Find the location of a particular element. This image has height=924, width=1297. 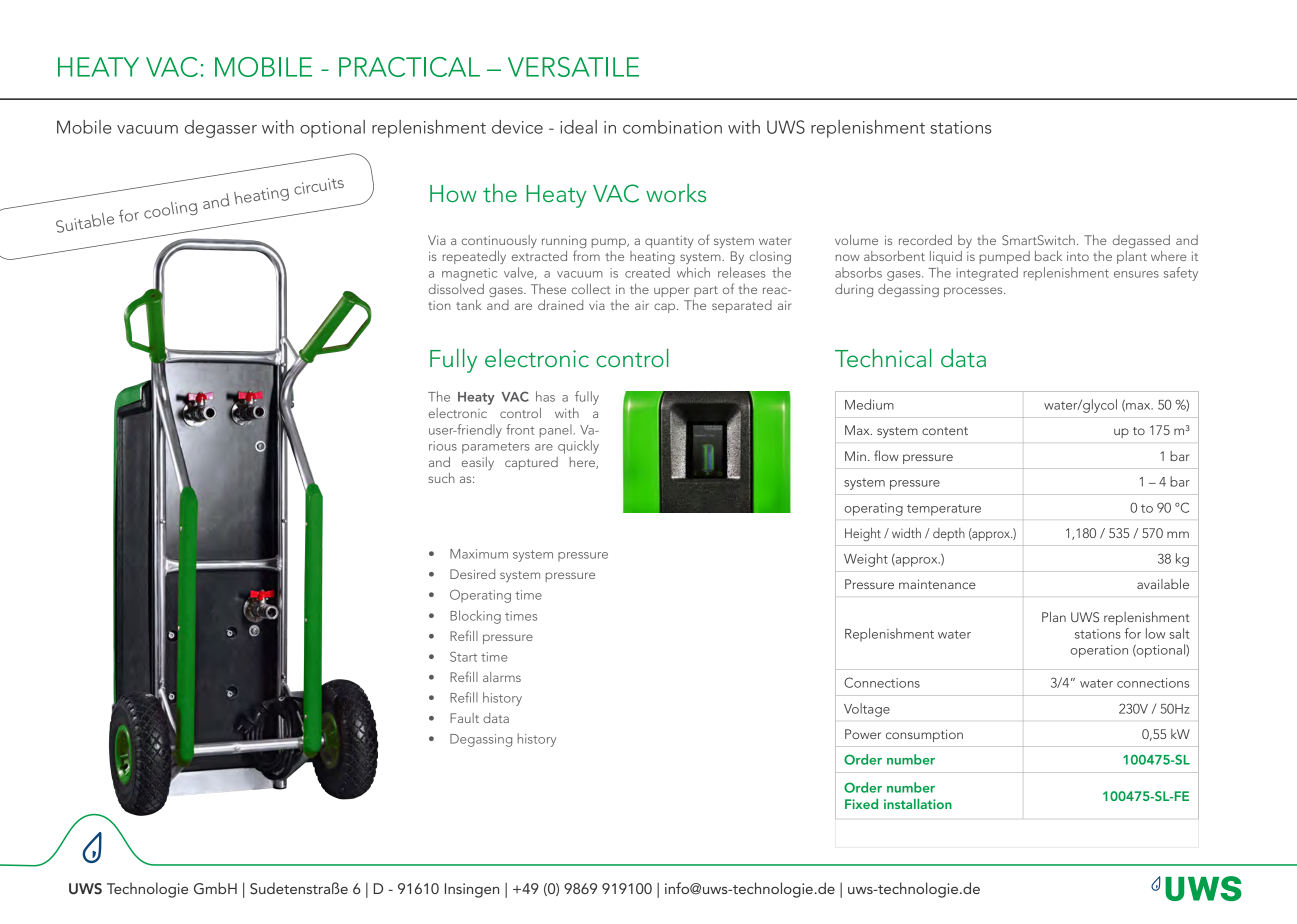

degassed is located at coordinates (1141, 241).
